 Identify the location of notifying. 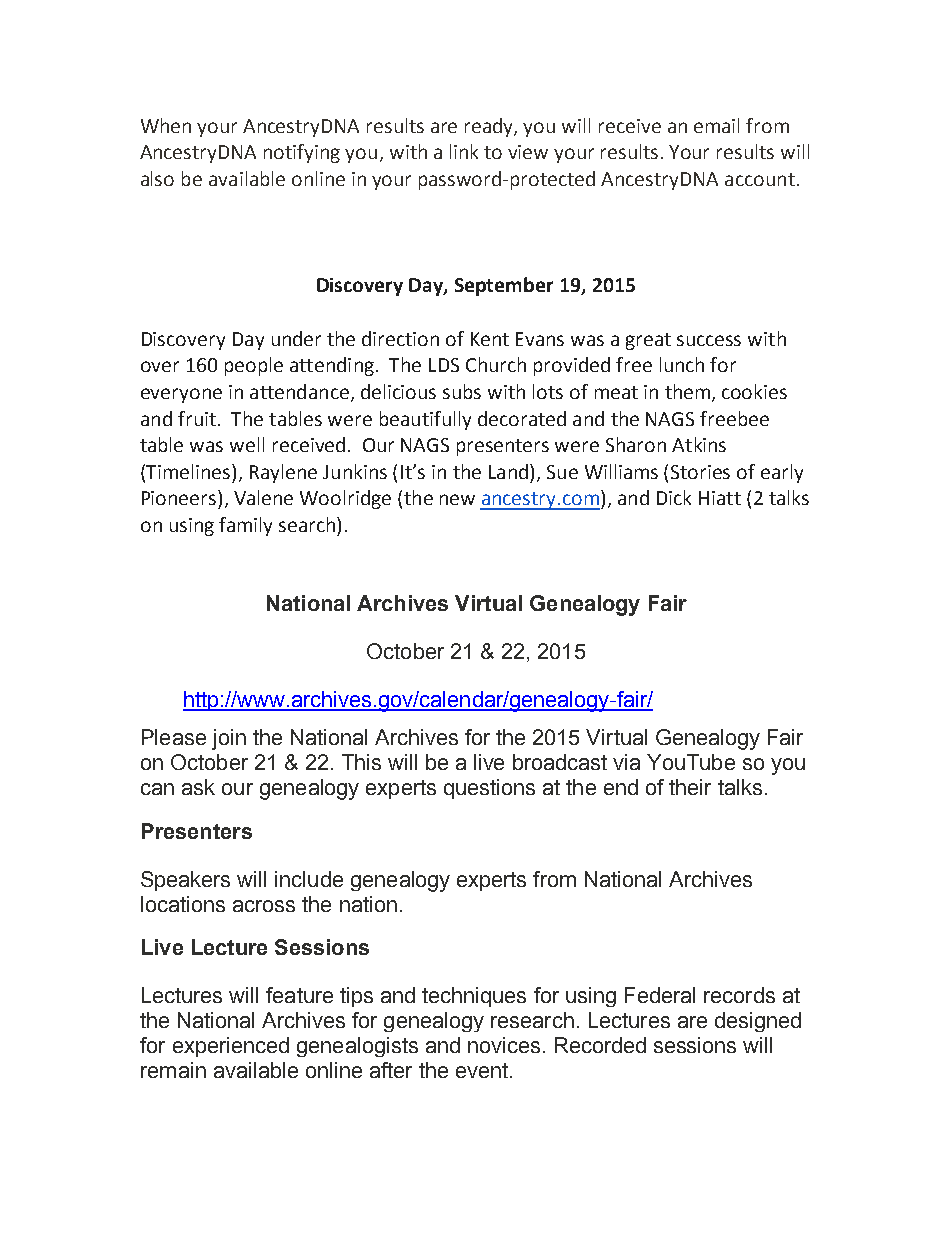
(302, 153).
